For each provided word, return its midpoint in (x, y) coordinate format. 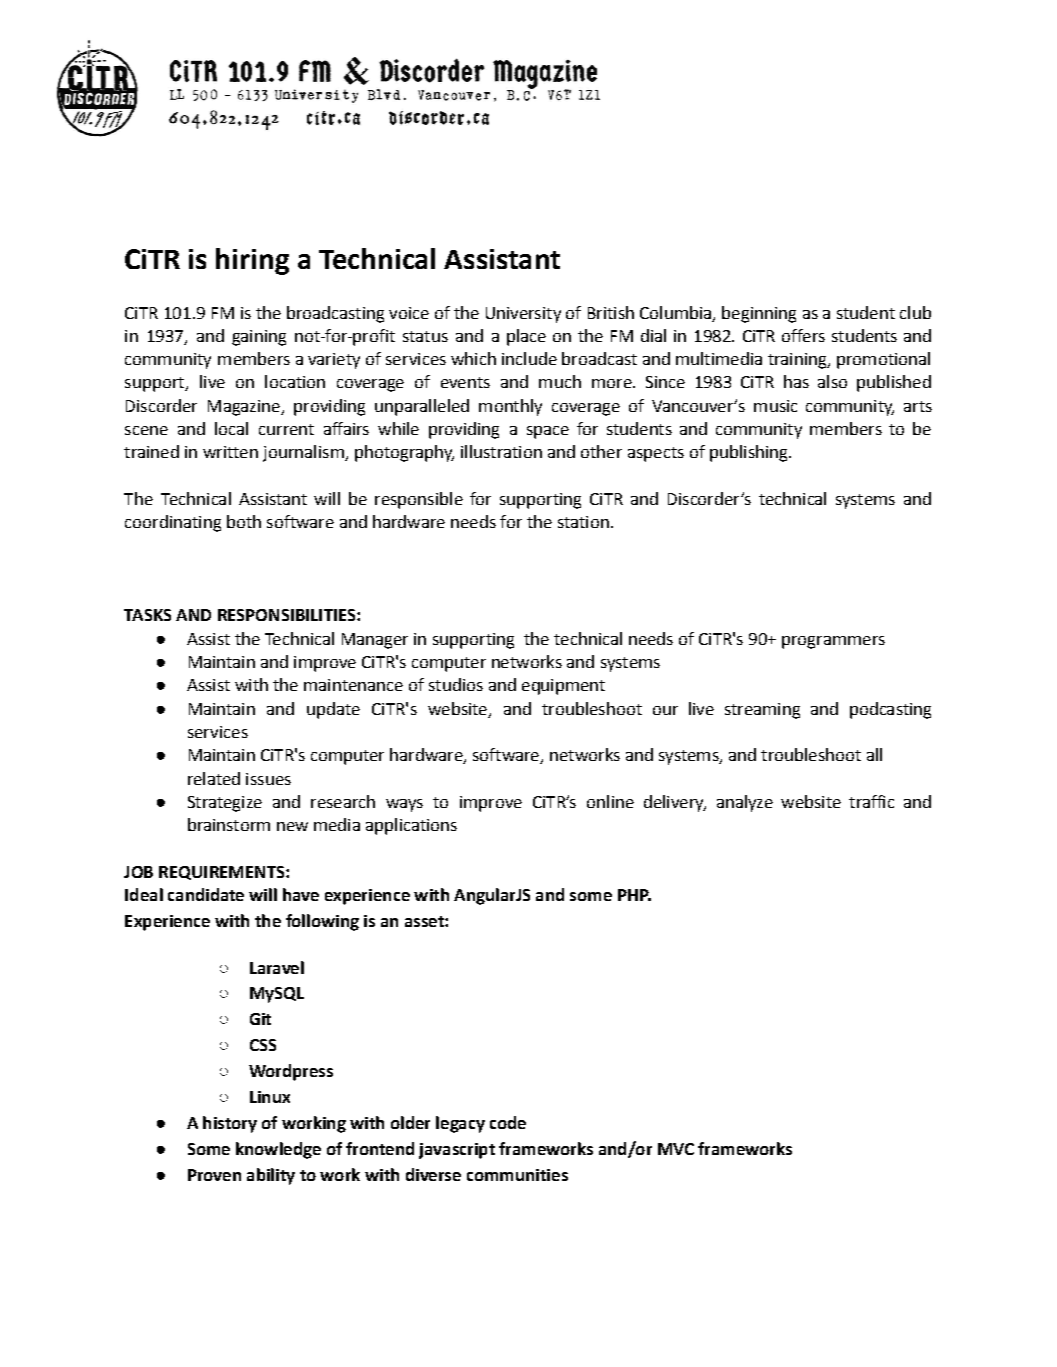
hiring (252, 261)
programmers (833, 642)
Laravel (277, 967)
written (230, 452)
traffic (871, 801)
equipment (563, 687)
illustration (501, 451)
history (230, 1124)
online (610, 801)
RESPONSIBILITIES (288, 615)
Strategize (225, 804)
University (523, 315)
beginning (759, 314)
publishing (750, 453)
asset (425, 921)
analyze (745, 803)
